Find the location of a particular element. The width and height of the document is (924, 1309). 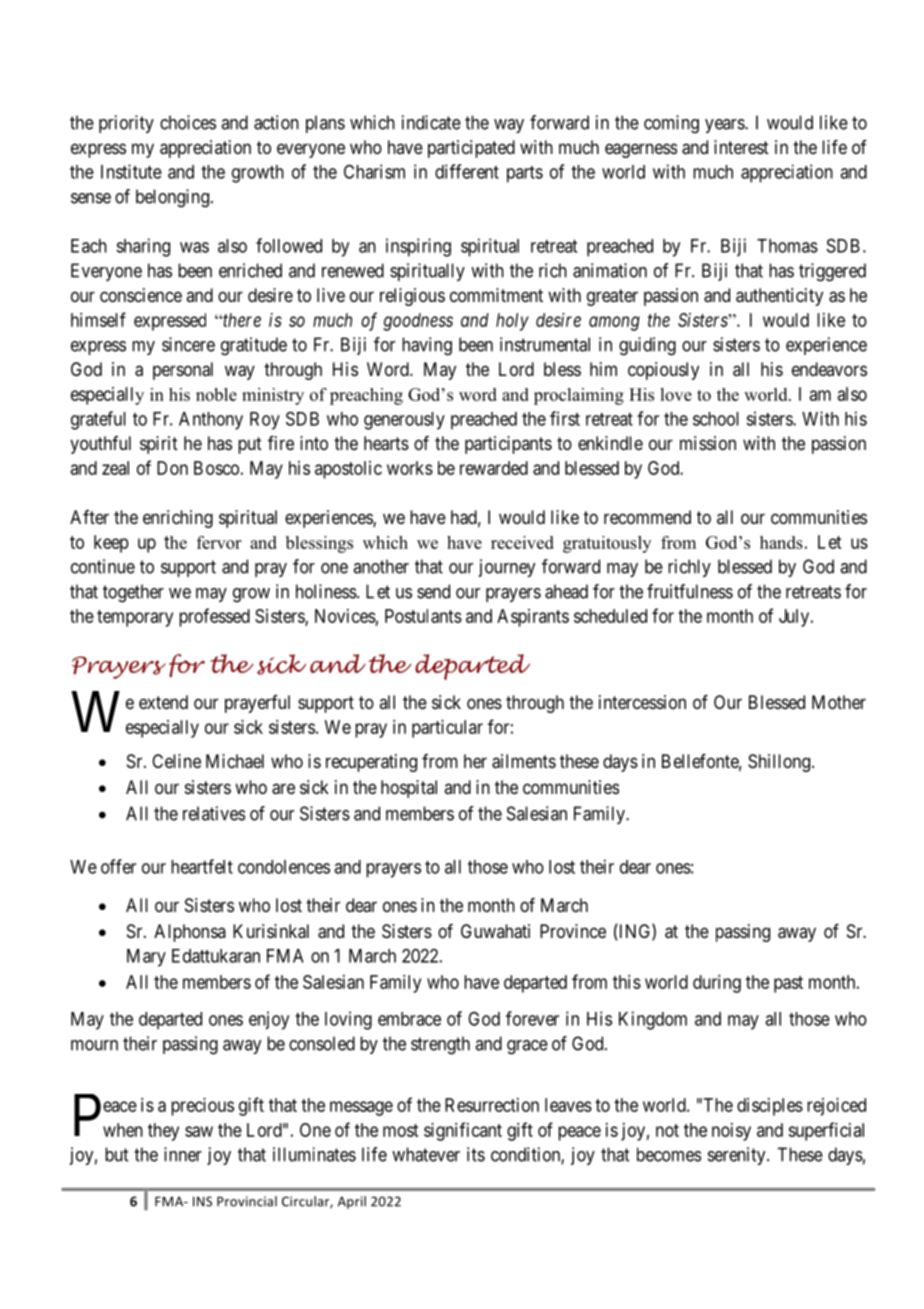

its is located at coordinates (476, 1154).
